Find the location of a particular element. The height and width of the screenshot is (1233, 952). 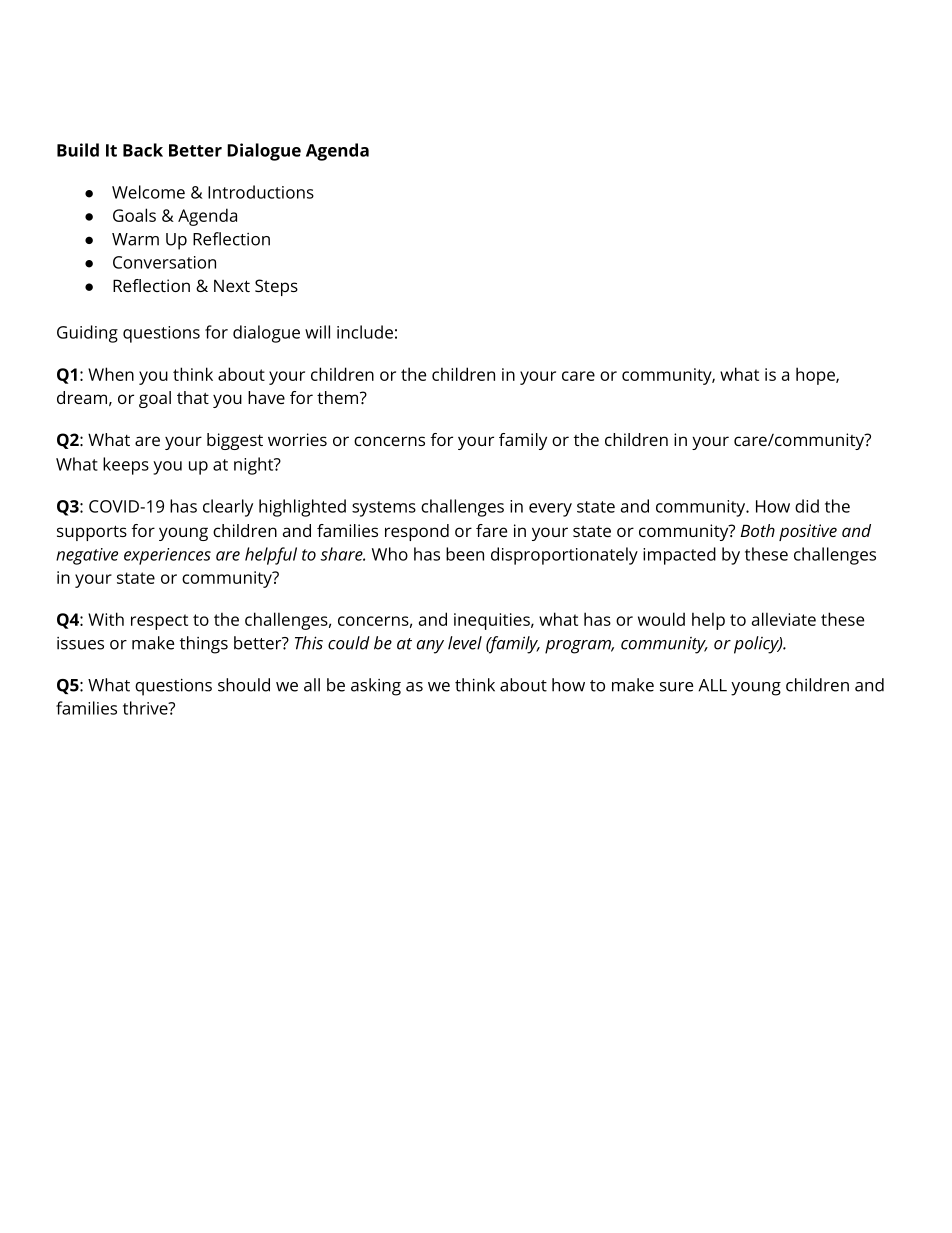

Both is located at coordinates (758, 530).
